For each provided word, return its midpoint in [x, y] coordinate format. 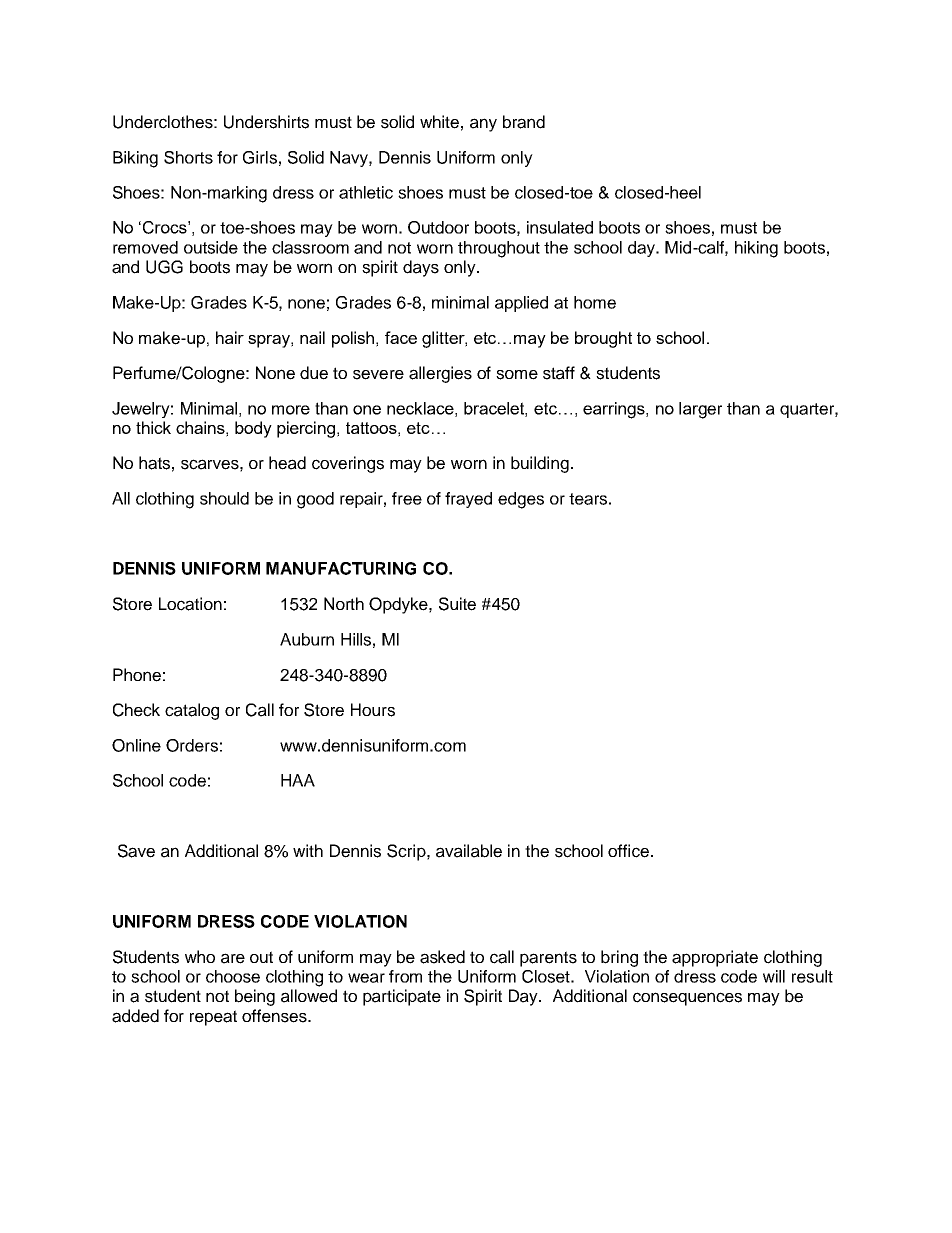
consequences [687, 999]
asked [442, 957]
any [483, 125]
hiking [756, 249]
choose [233, 976]
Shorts [188, 157]
